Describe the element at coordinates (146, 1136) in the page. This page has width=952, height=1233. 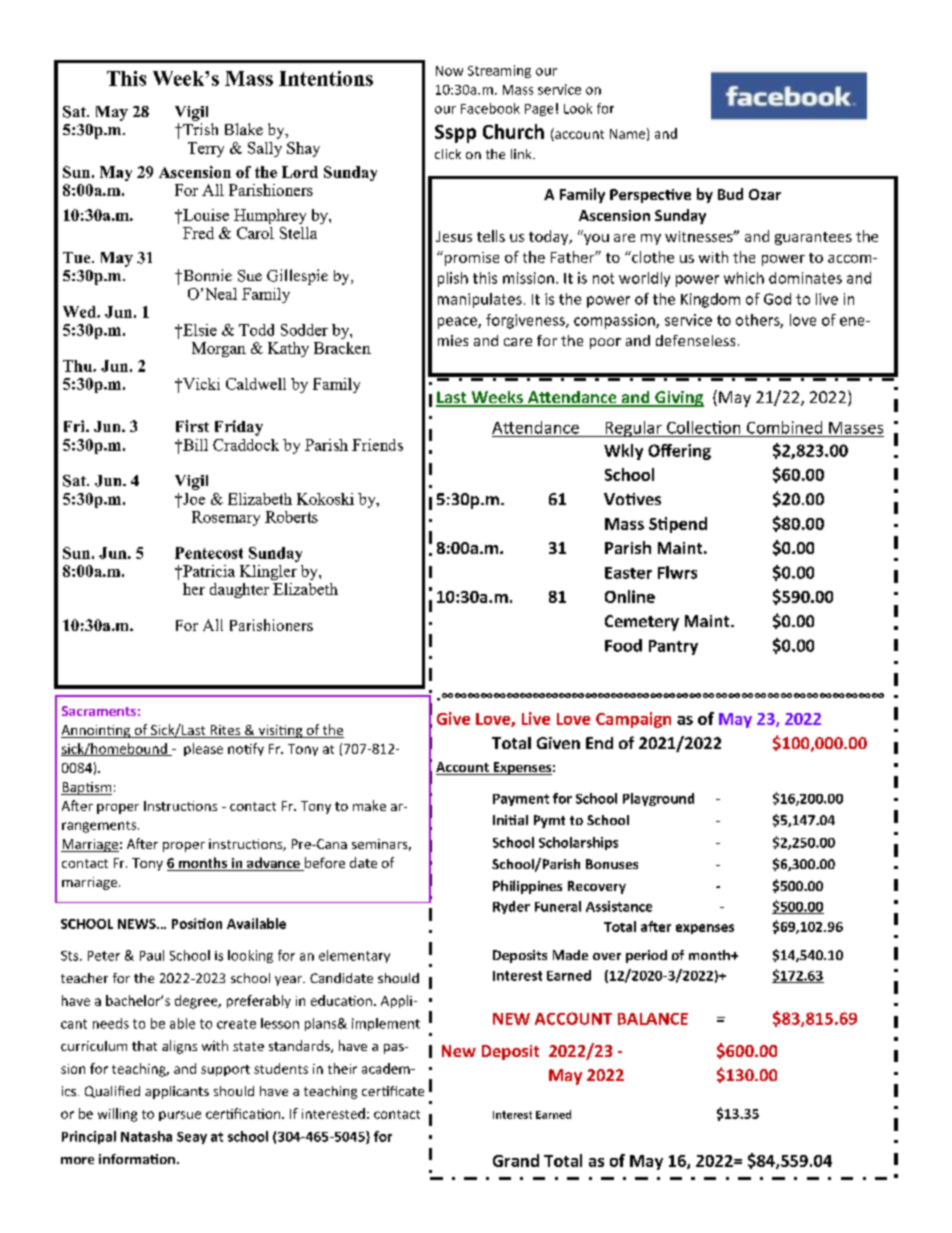
I see `Natasha` at that location.
